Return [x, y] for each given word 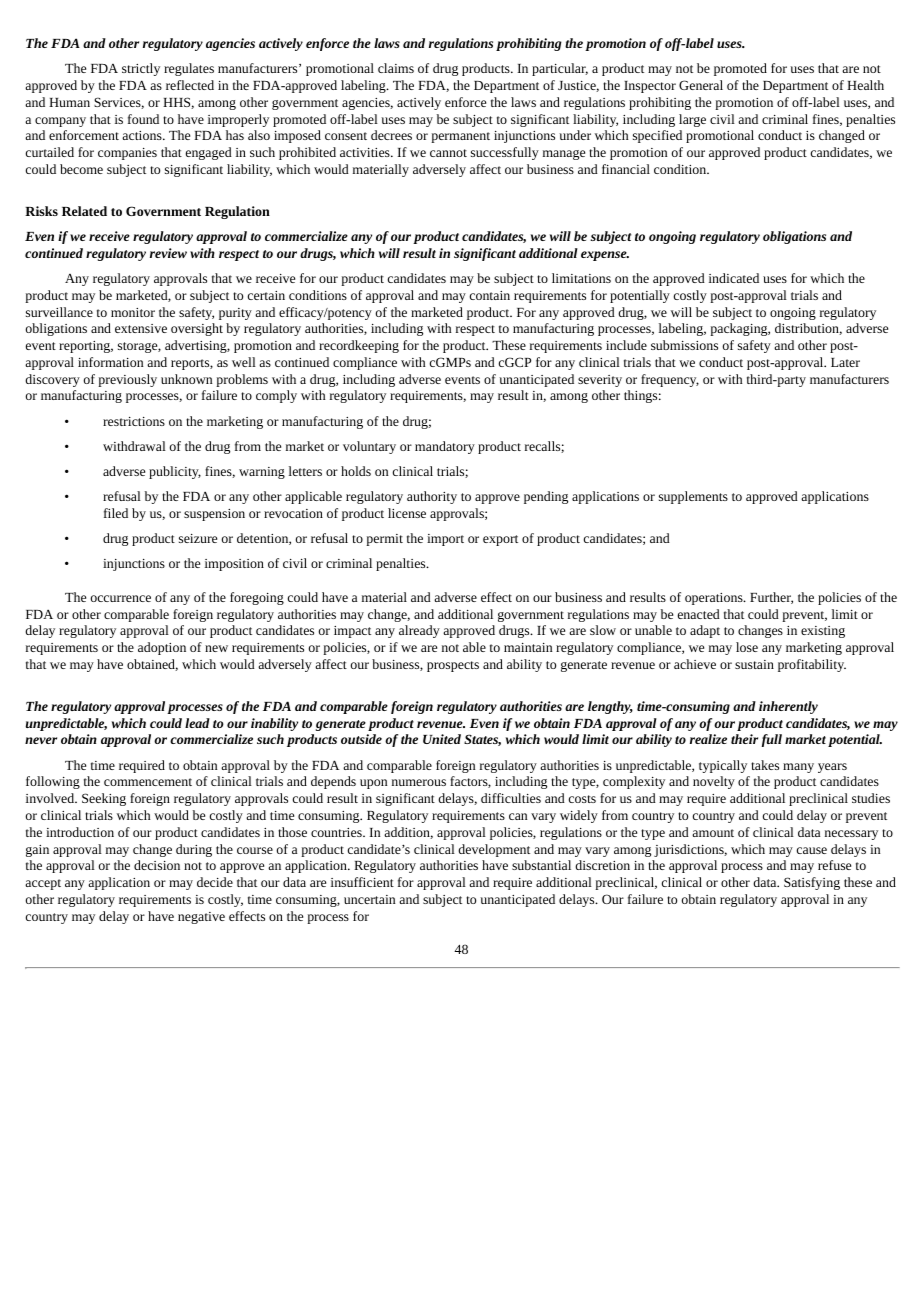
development [494, 850]
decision [157, 865]
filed [116, 513]
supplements [693, 497]
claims [396, 68]
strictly [141, 69]
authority [432, 497]
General [701, 85]
